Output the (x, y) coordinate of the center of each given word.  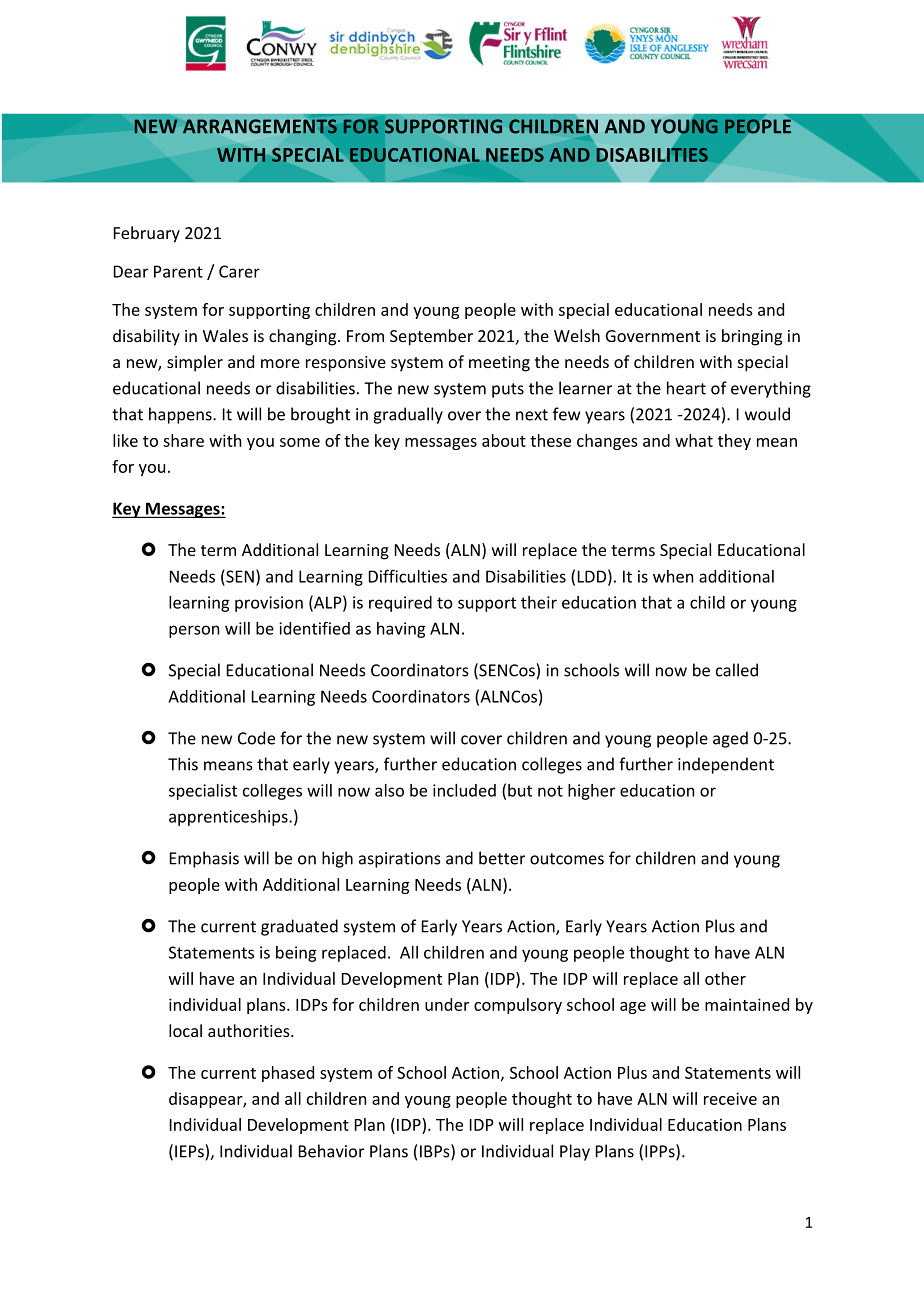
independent (726, 765)
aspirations (400, 860)
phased (288, 1074)
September (431, 337)
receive (730, 1098)
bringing (752, 337)
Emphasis (204, 859)
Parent (178, 271)
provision (269, 604)
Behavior (331, 1151)
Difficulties (408, 576)
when (673, 576)
